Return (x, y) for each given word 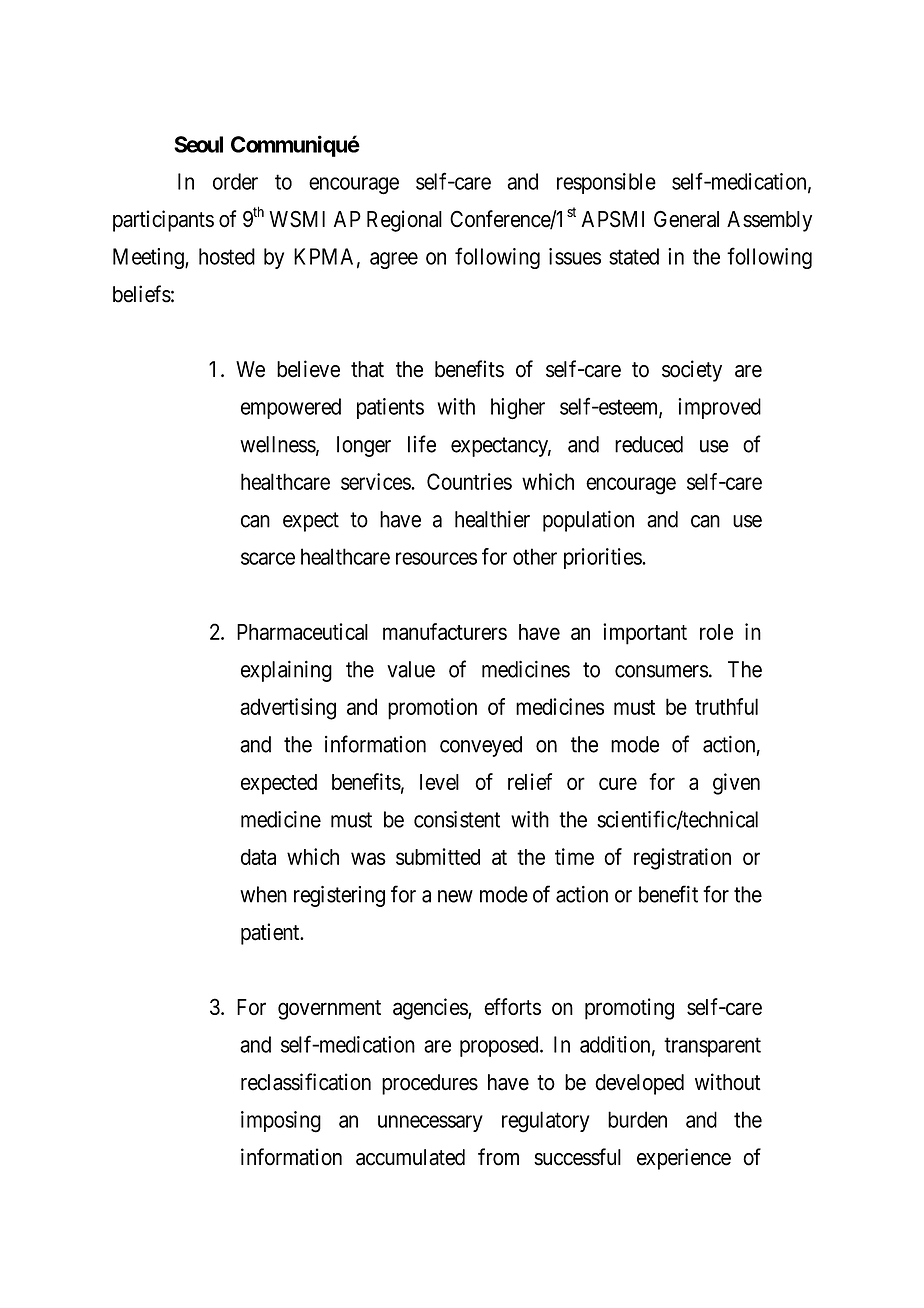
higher (518, 409)
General (686, 219)
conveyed (481, 746)
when (263, 894)
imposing (281, 1122)
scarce (268, 558)
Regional (404, 221)
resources (436, 558)
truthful (726, 706)
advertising (288, 709)
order (235, 181)
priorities (603, 558)
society (692, 371)
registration (682, 859)
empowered (291, 408)
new (455, 896)
